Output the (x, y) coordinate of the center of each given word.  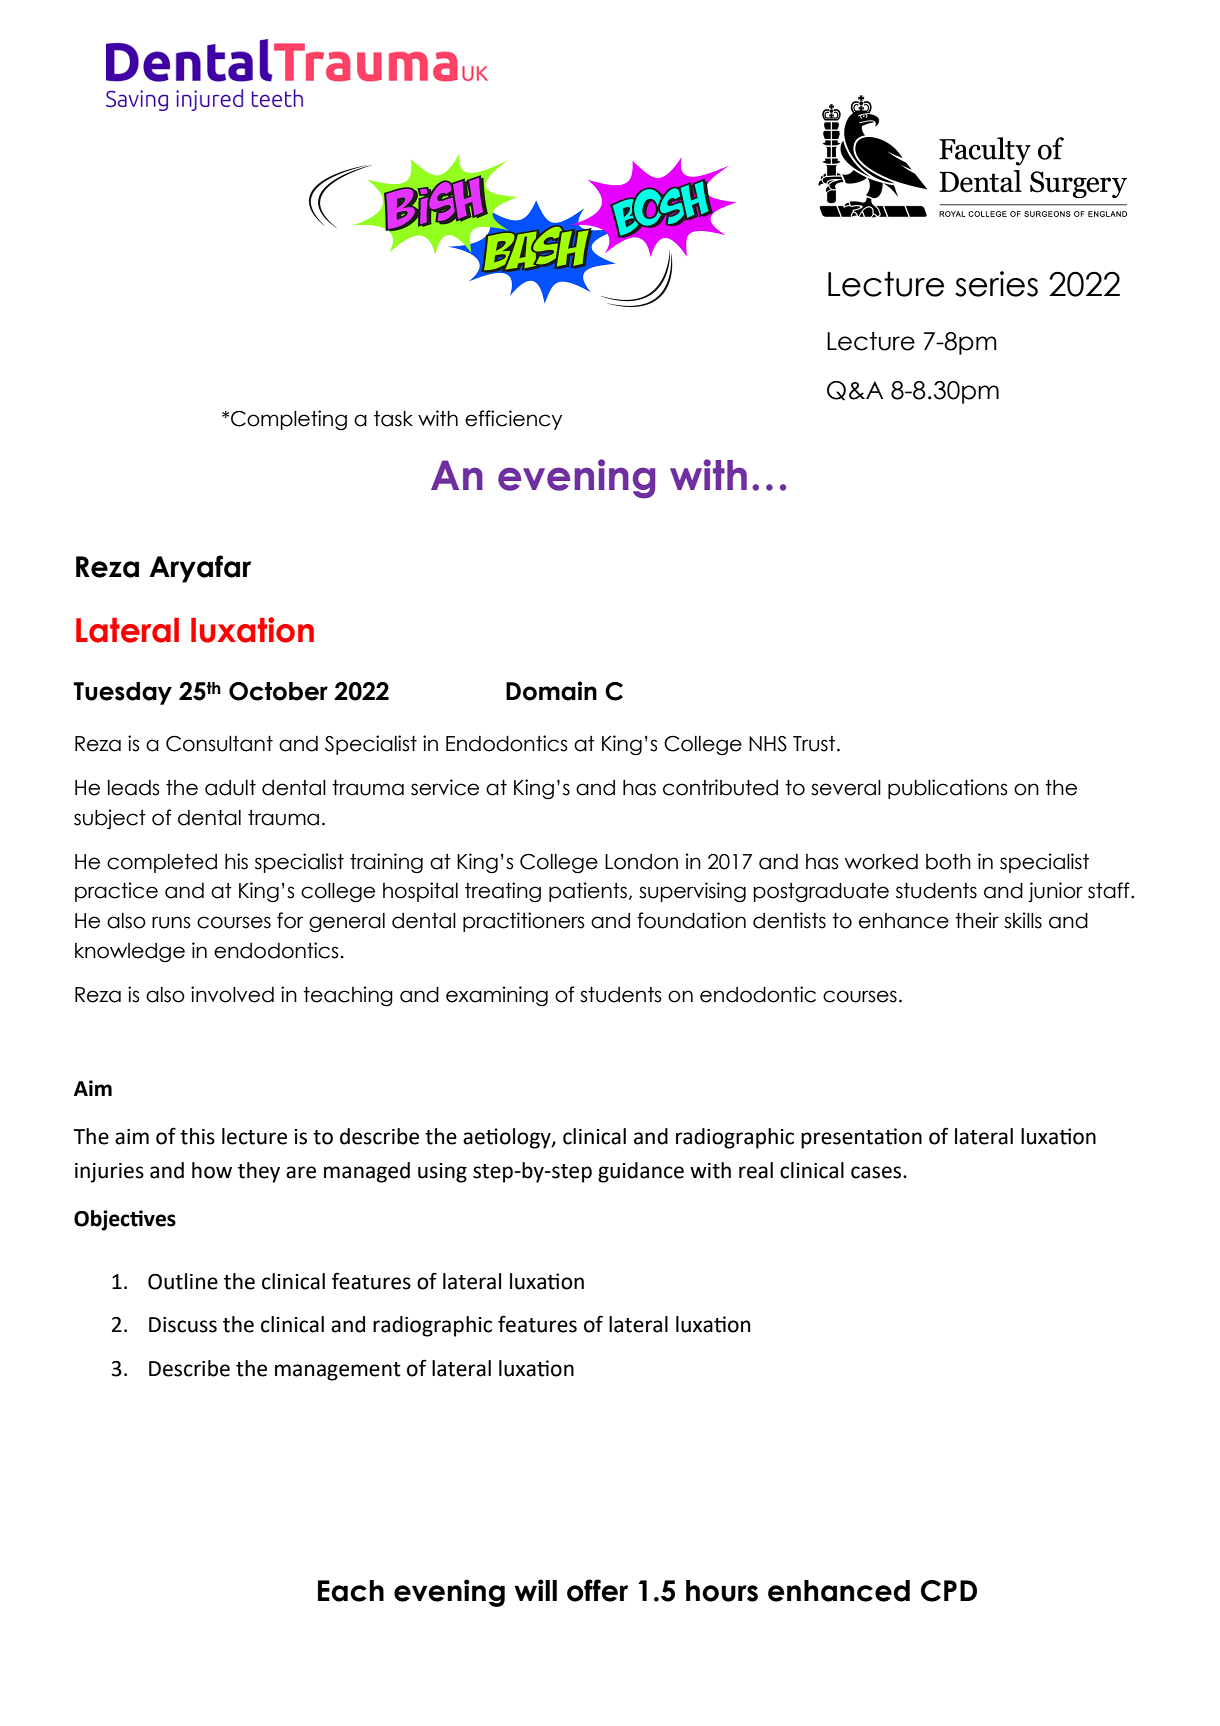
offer (597, 1590)
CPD (949, 1591)
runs (171, 922)
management (338, 1371)
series (996, 284)
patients (588, 892)
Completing (289, 420)
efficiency (513, 420)
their (977, 920)
